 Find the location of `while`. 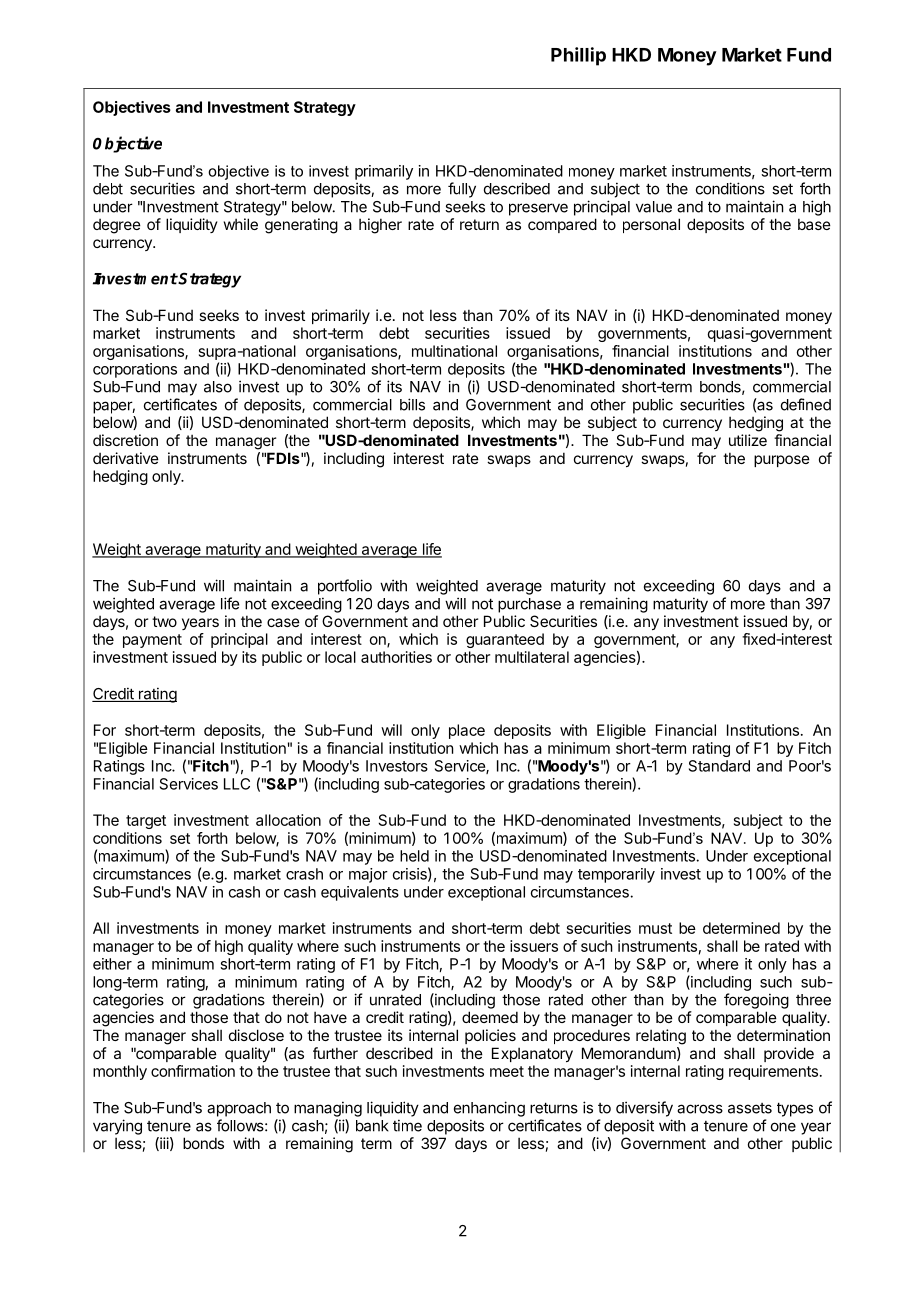

while is located at coordinates (241, 224).
